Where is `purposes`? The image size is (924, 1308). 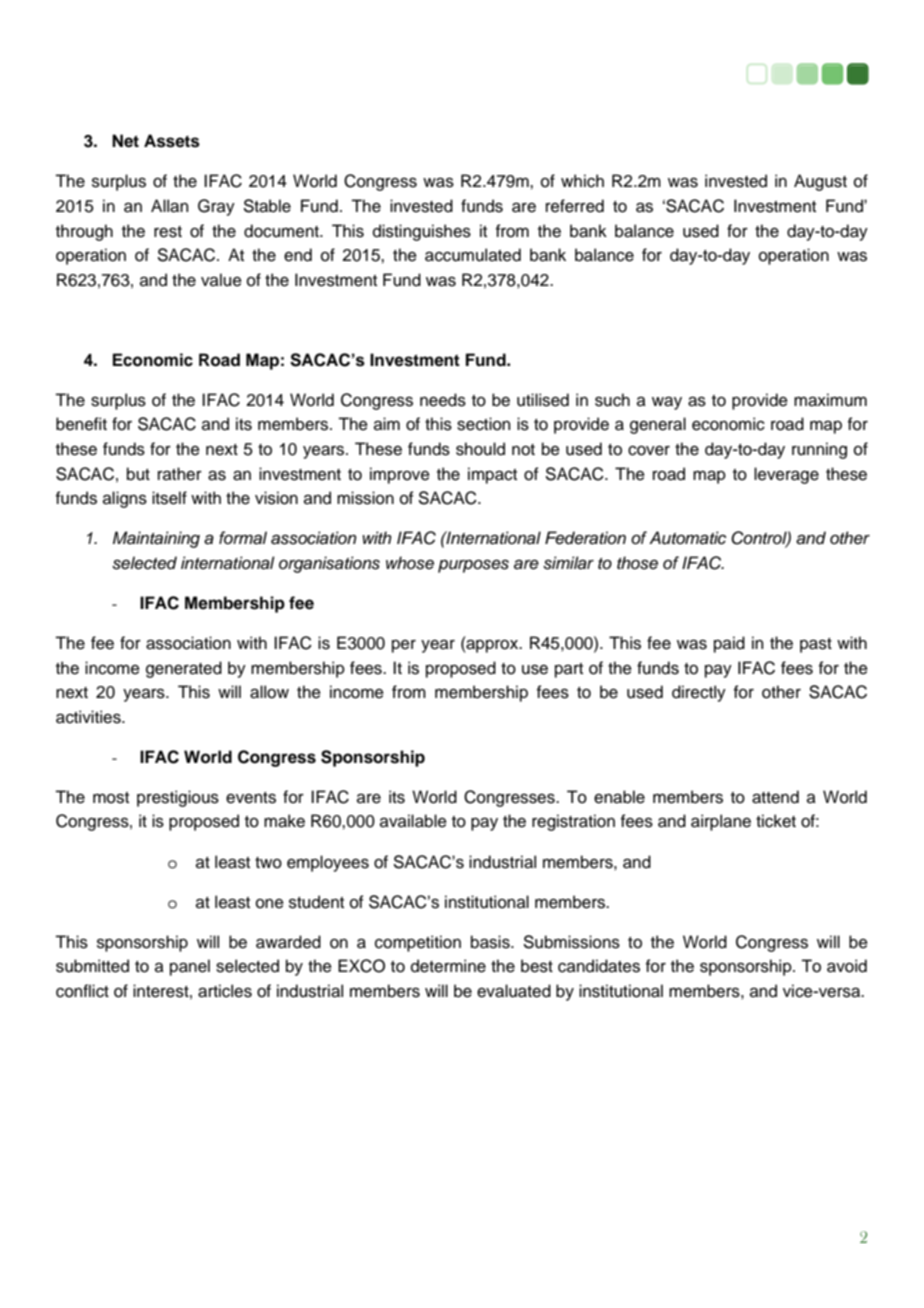
purposes is located at coordinates (473, 566).
